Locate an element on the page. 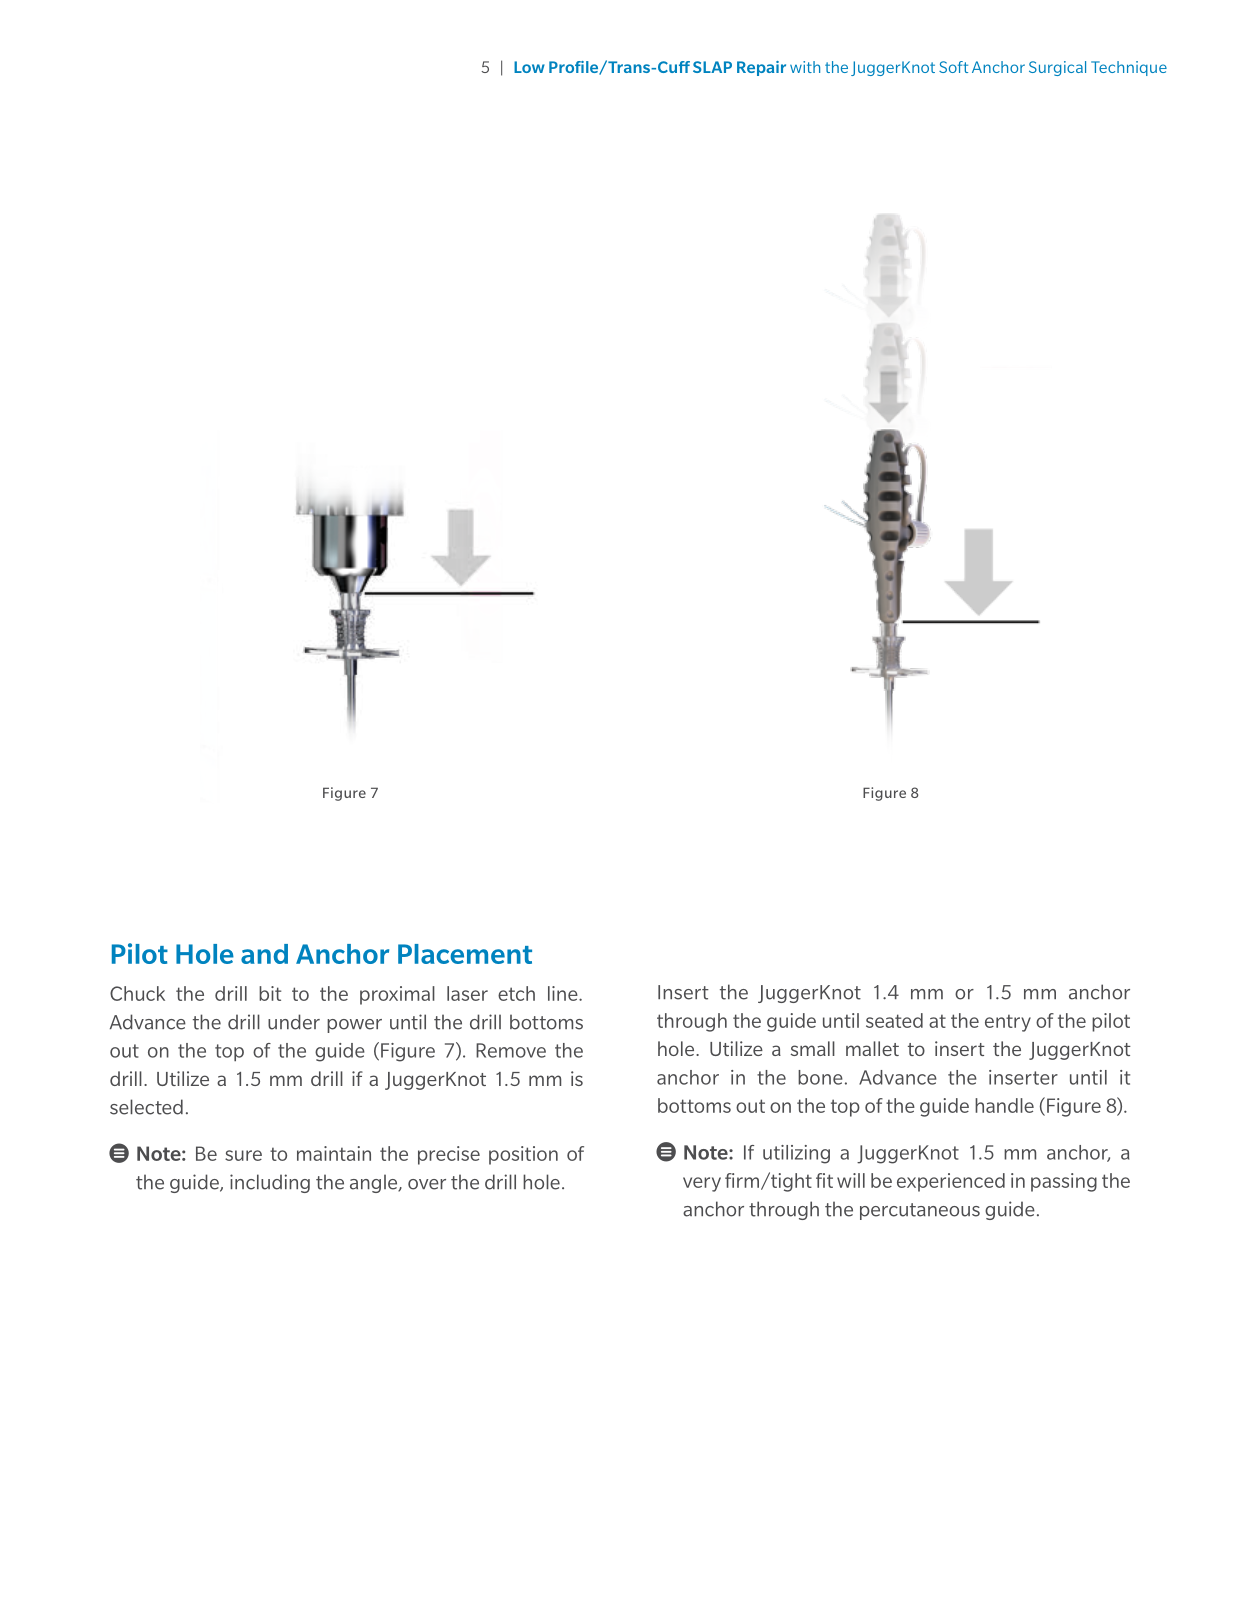 The width and height of the image is (1240, 1605). with is located at coordinates (805, 67).
